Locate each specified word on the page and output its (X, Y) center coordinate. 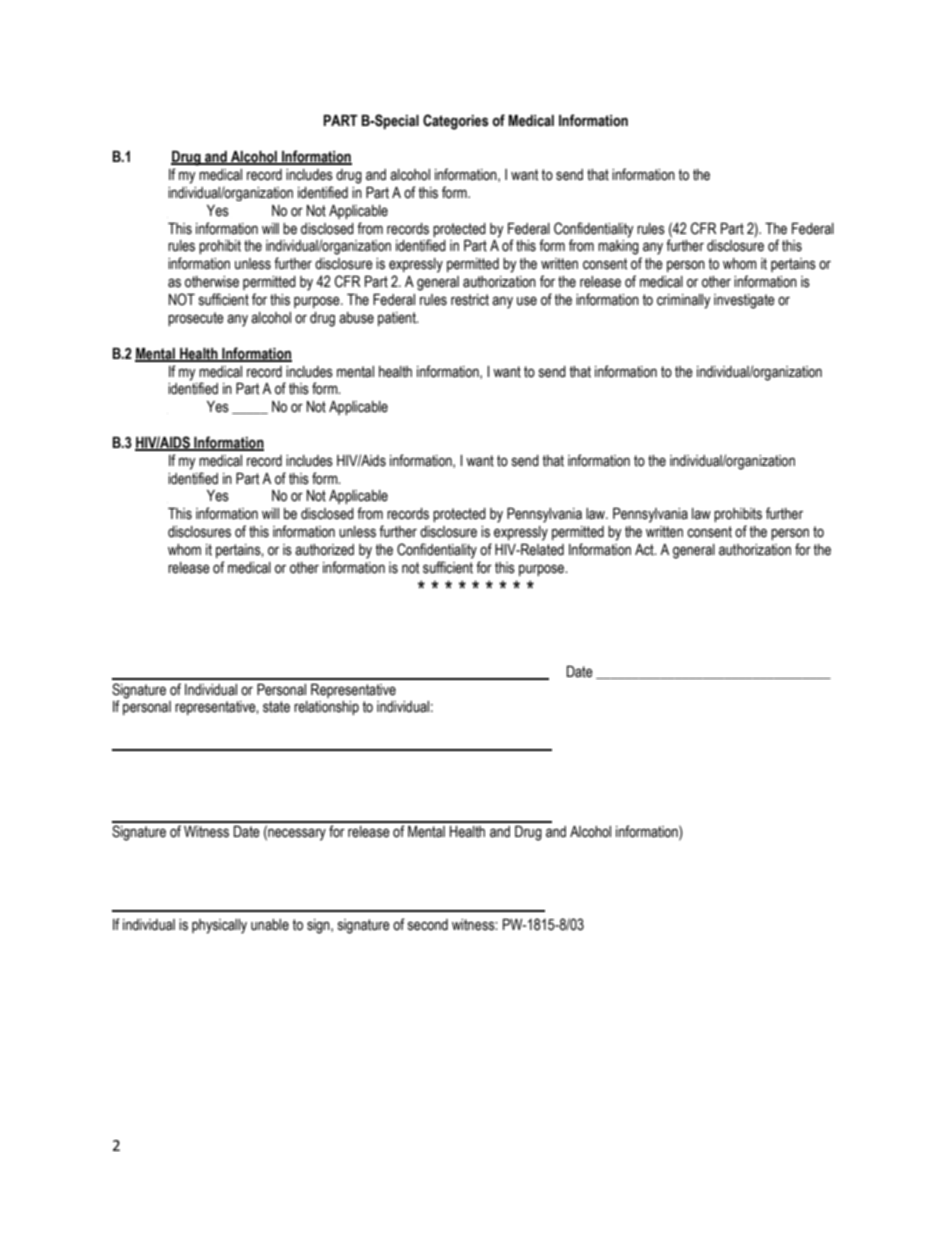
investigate (744, 301)
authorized (324, 550)
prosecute (196, 319)
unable (270, 925)
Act (645, 550)
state (276, 707)
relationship (326, 708)
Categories (456, 122)
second (428, 925)
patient (398, 319)
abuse (356, 318)
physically (219, 926)
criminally (684, 301)
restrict (470, 300)
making (618, 247)
